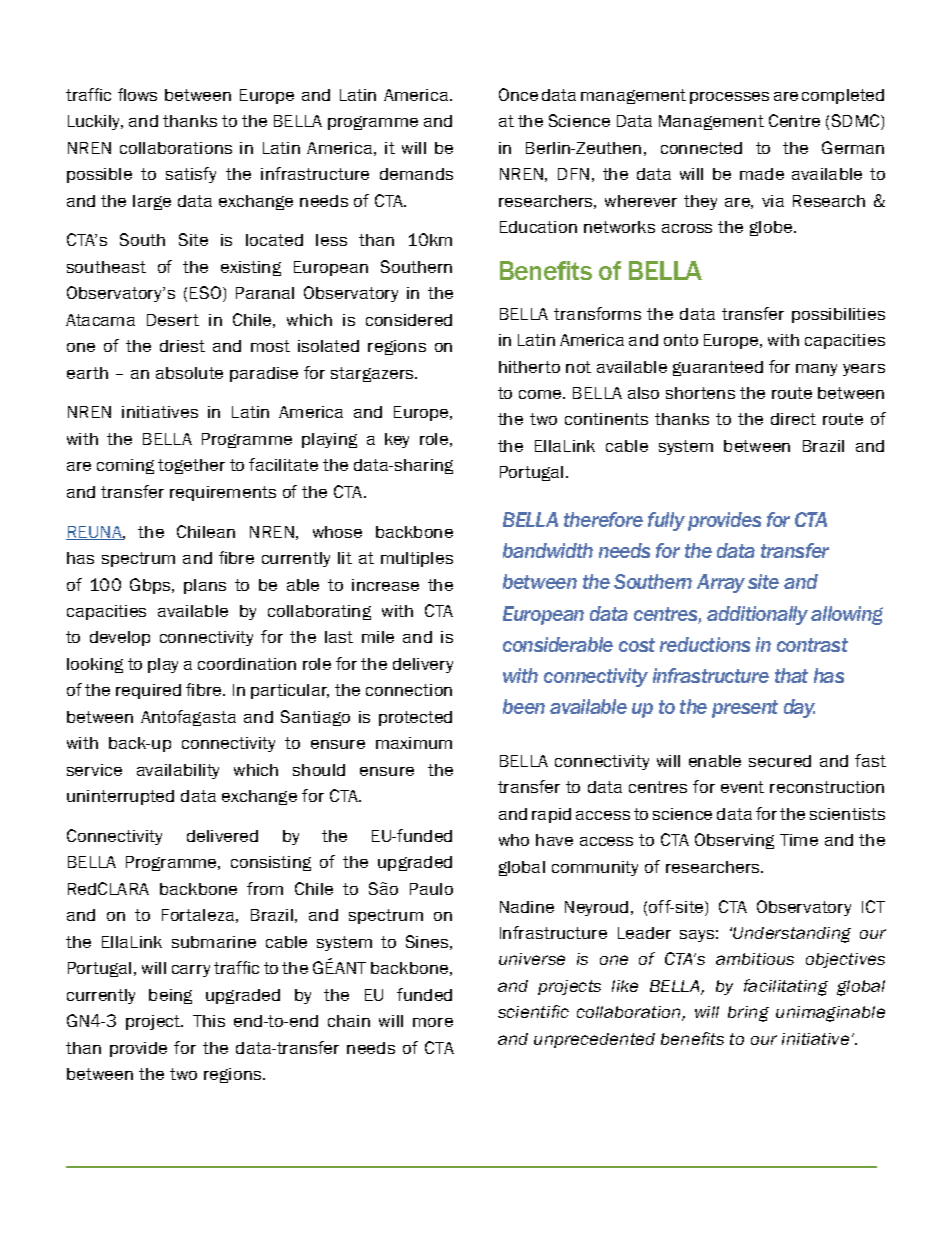 The image size is (952, 1233). What do you see at coordinates (729, 98) in the document?
I see `processes` at bounding box center [729, 98].
